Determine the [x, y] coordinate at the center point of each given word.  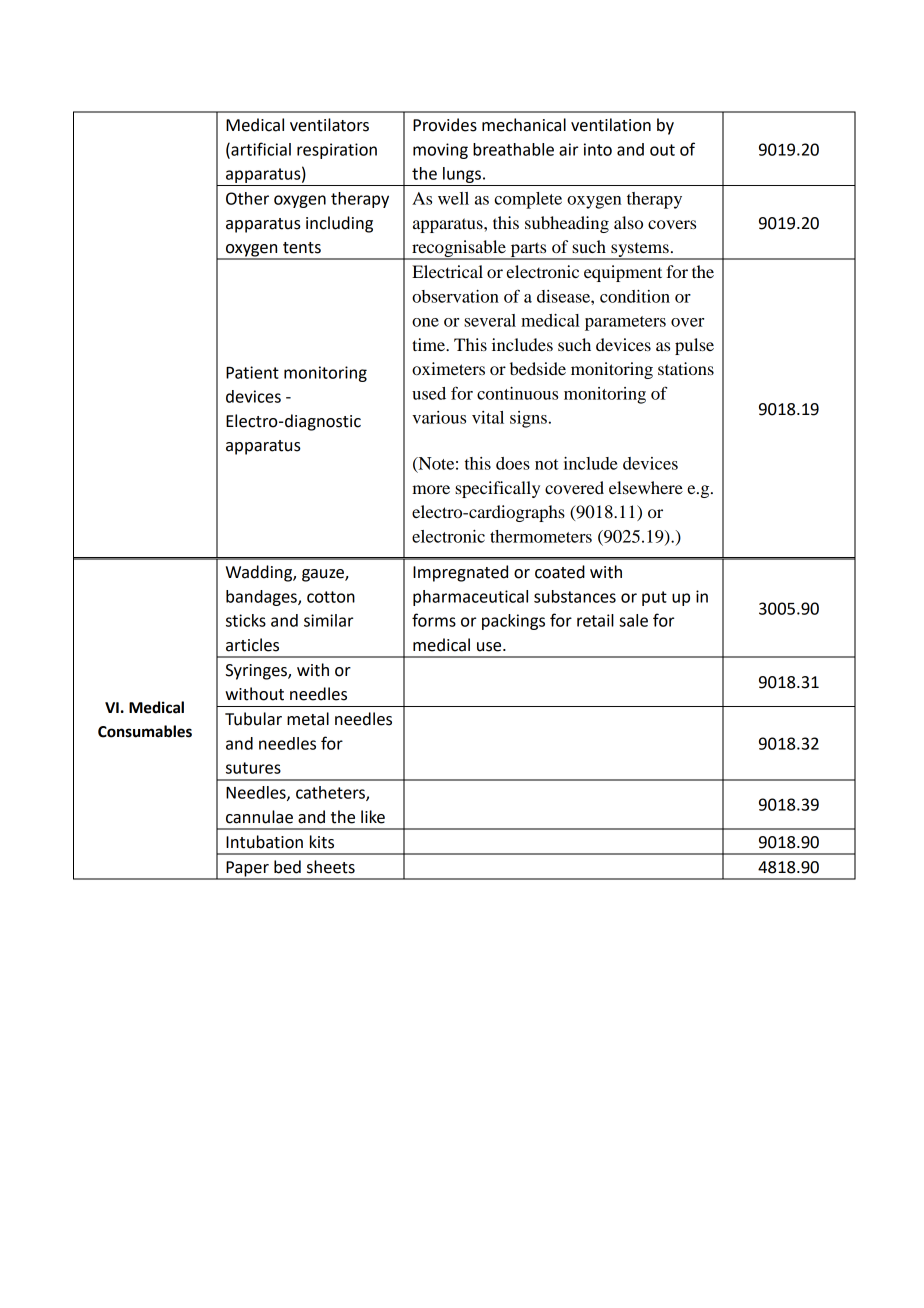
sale [633, 620]
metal [308, 719]
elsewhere [646, 487]
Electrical [447, 271]
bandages [262, 598]
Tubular [253, 719]
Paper [247, 870]
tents [302, 248]
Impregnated [460, 573]
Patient [252, 372]
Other [247, 198]
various [439, 417]
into [598, 149]
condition [635, 296]
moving [440, 151]
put [654, 598]
